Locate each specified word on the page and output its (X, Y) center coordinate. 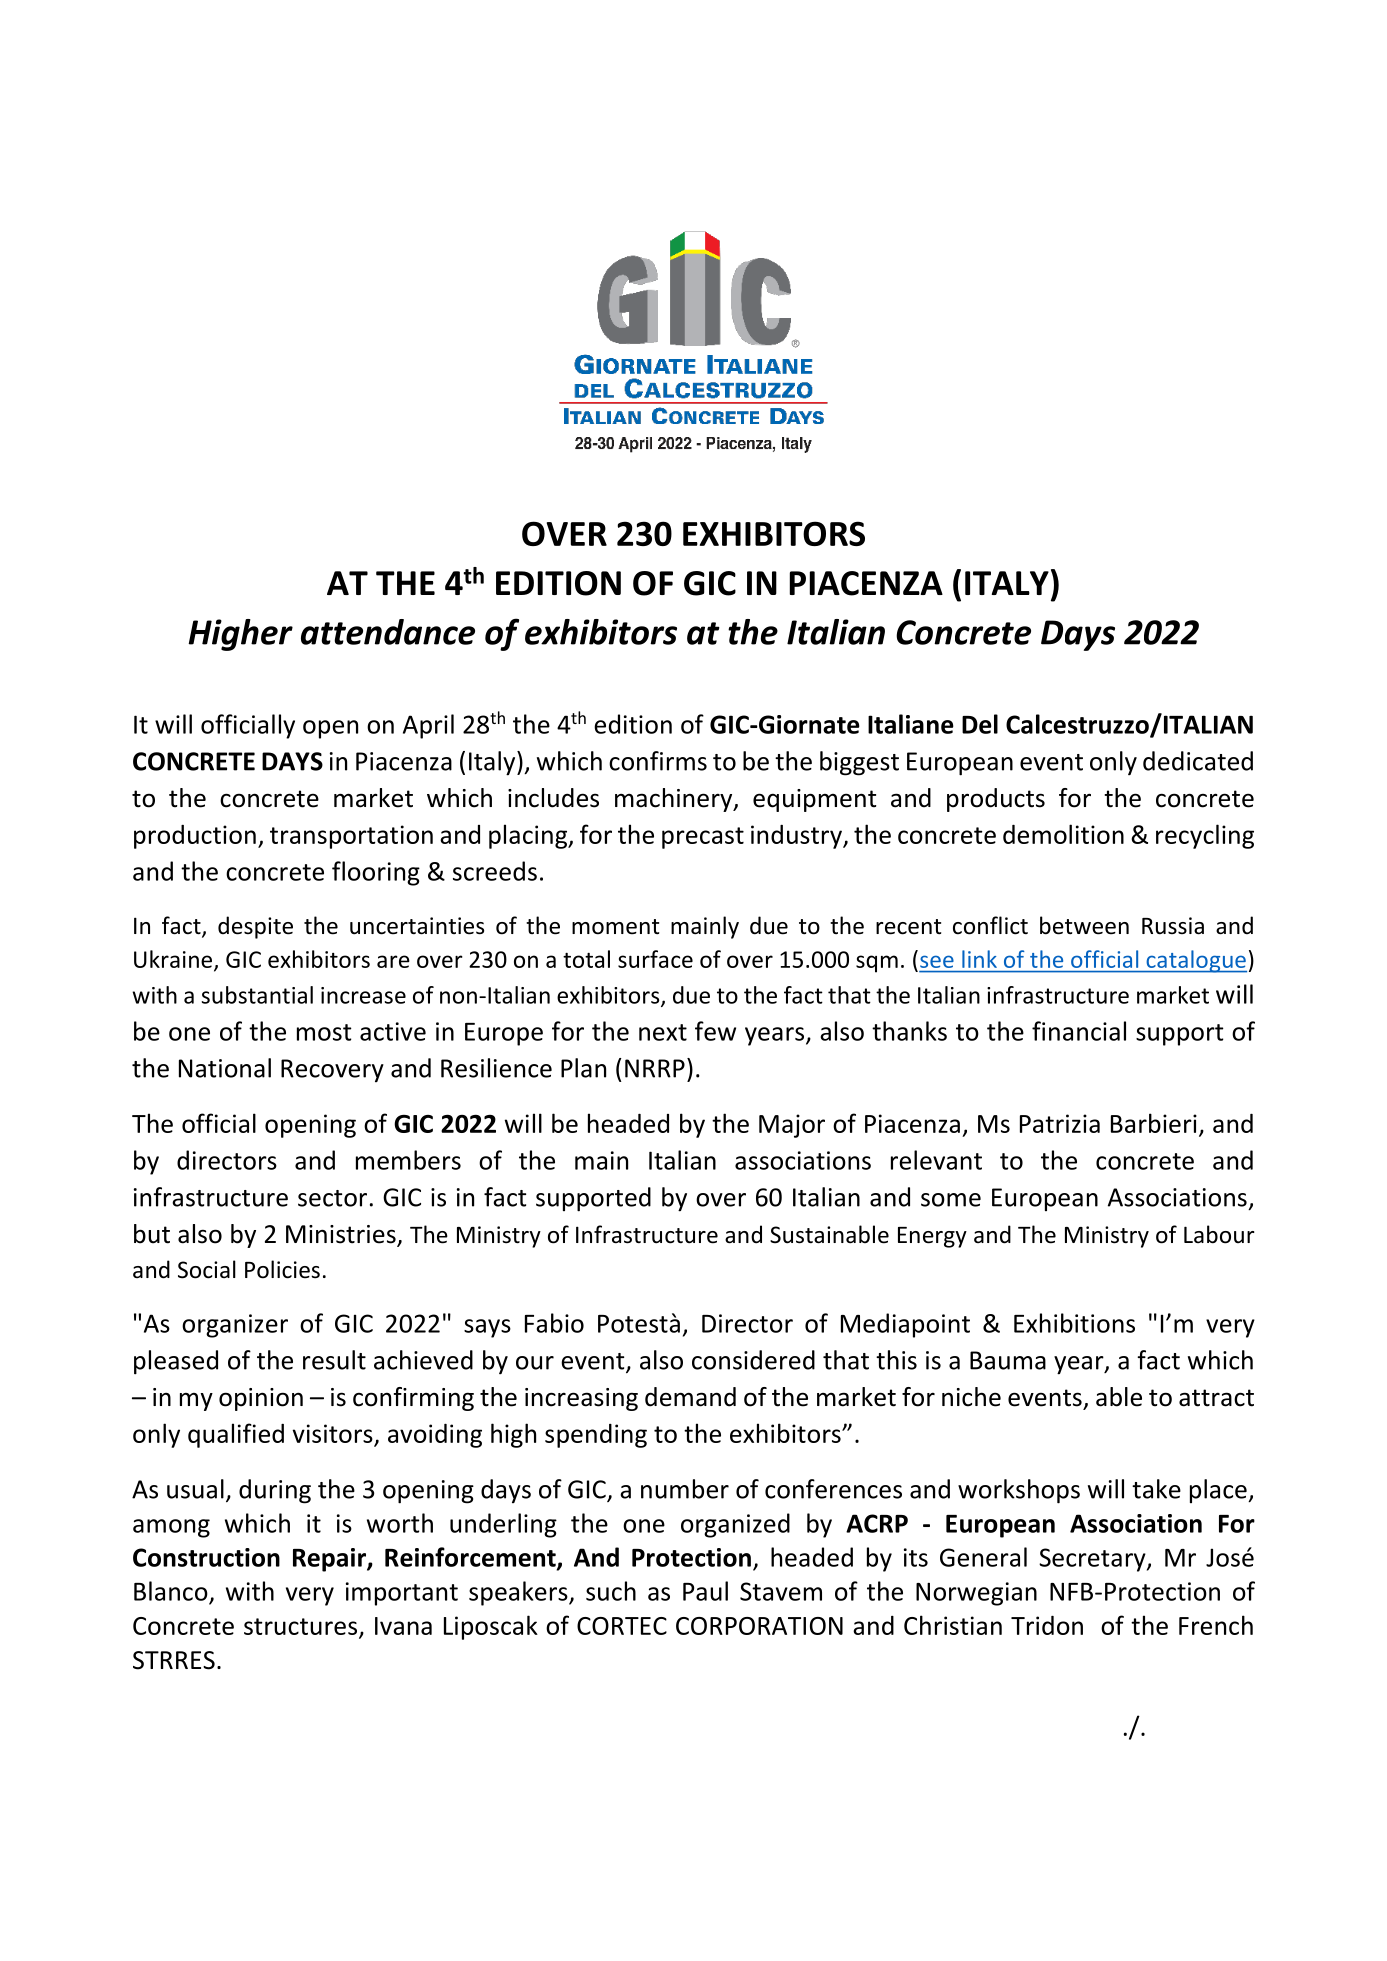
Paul (705, 1591)
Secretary (1093, 1560)
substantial (257, 995)
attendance (388, 632)
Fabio (554, 1323)
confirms (658, 761)
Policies (282, 1269)
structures (302, 1627)
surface (655, 959)
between (1084, 925)
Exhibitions (1074, 1323)
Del (980, 724)
